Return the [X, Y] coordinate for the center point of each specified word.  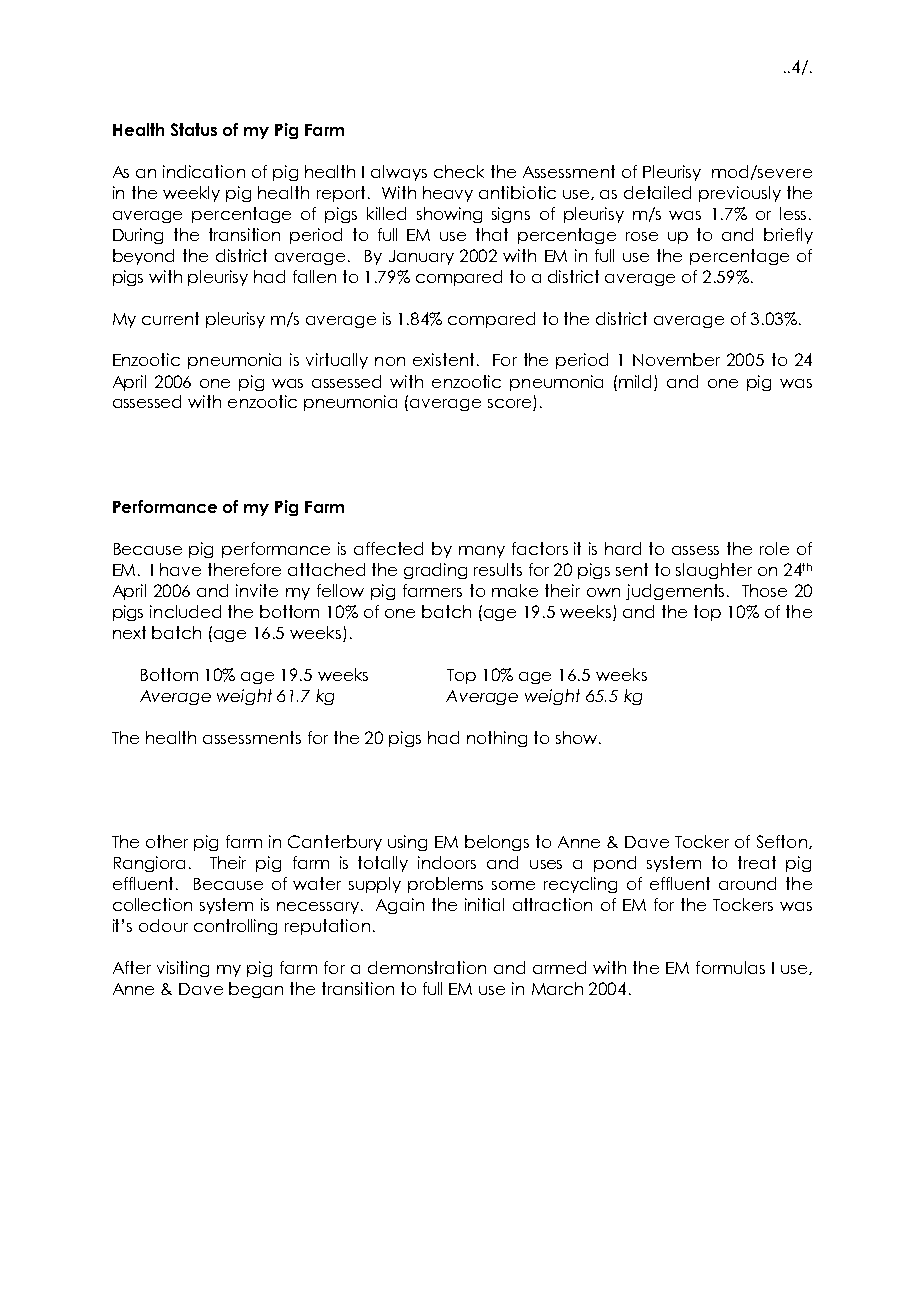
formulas [730, 967]
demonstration [427, 967]
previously [740, 194]
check [459, 171]
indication [204, 171]
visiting [183, 969]
